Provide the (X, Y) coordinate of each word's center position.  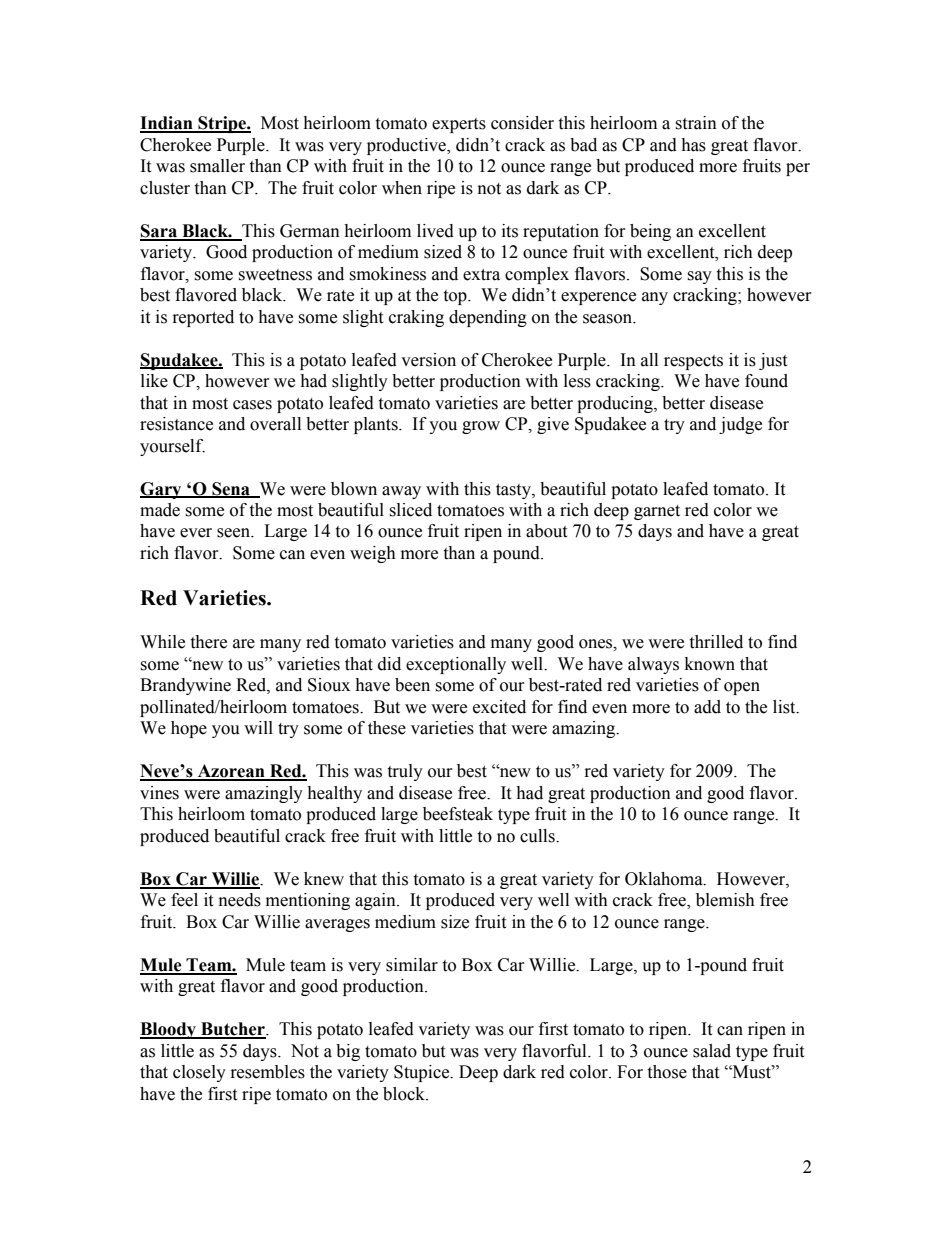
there (208, 642)
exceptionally (456, 665)
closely (199, 1073)
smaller (217, 166)
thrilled (716, 642)
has (693, 145)
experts (459, 125)
